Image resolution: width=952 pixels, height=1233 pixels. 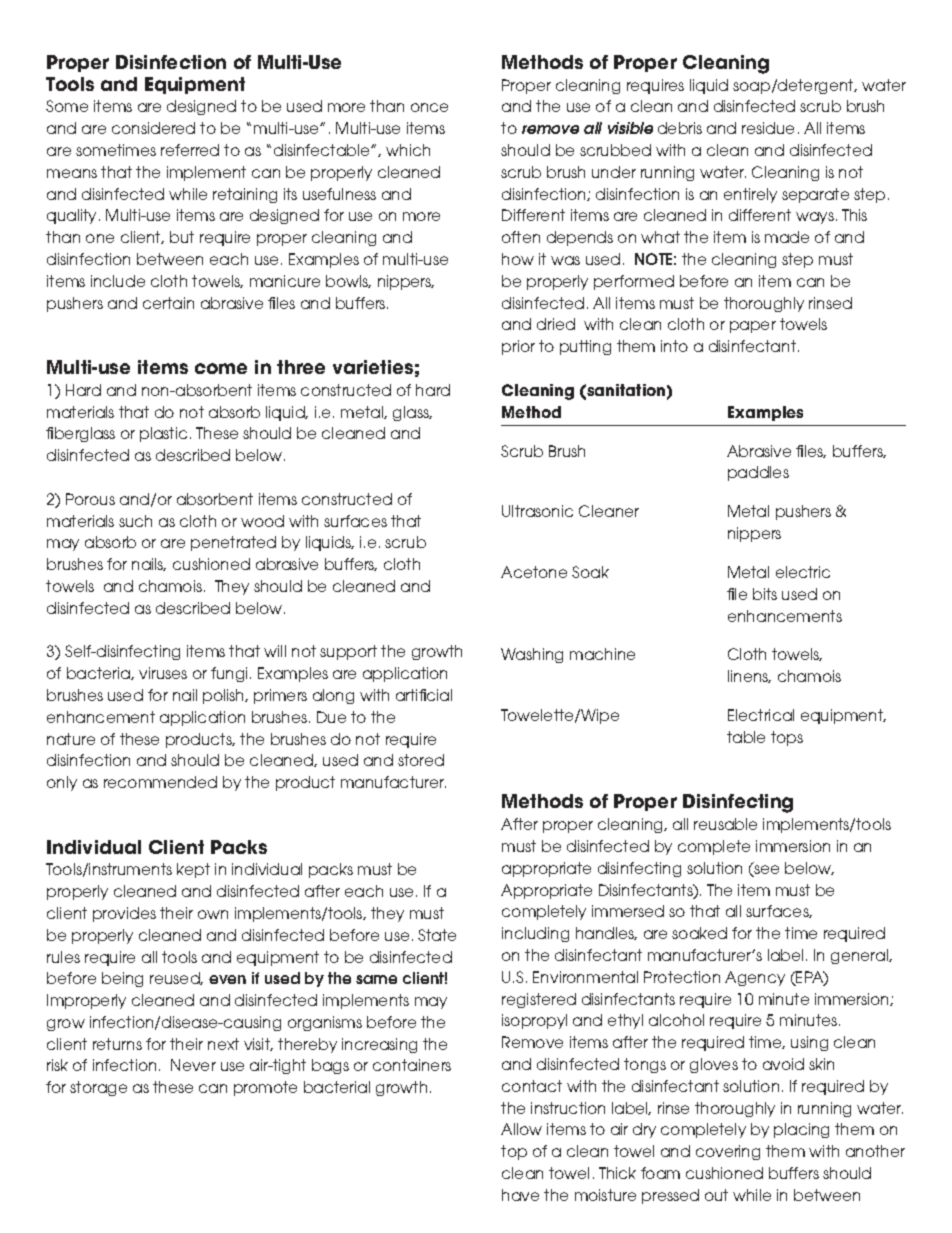 What do you see at coordinates (408, 150) in the screenshot?
I see `which` at bounding box center [408, 150].
